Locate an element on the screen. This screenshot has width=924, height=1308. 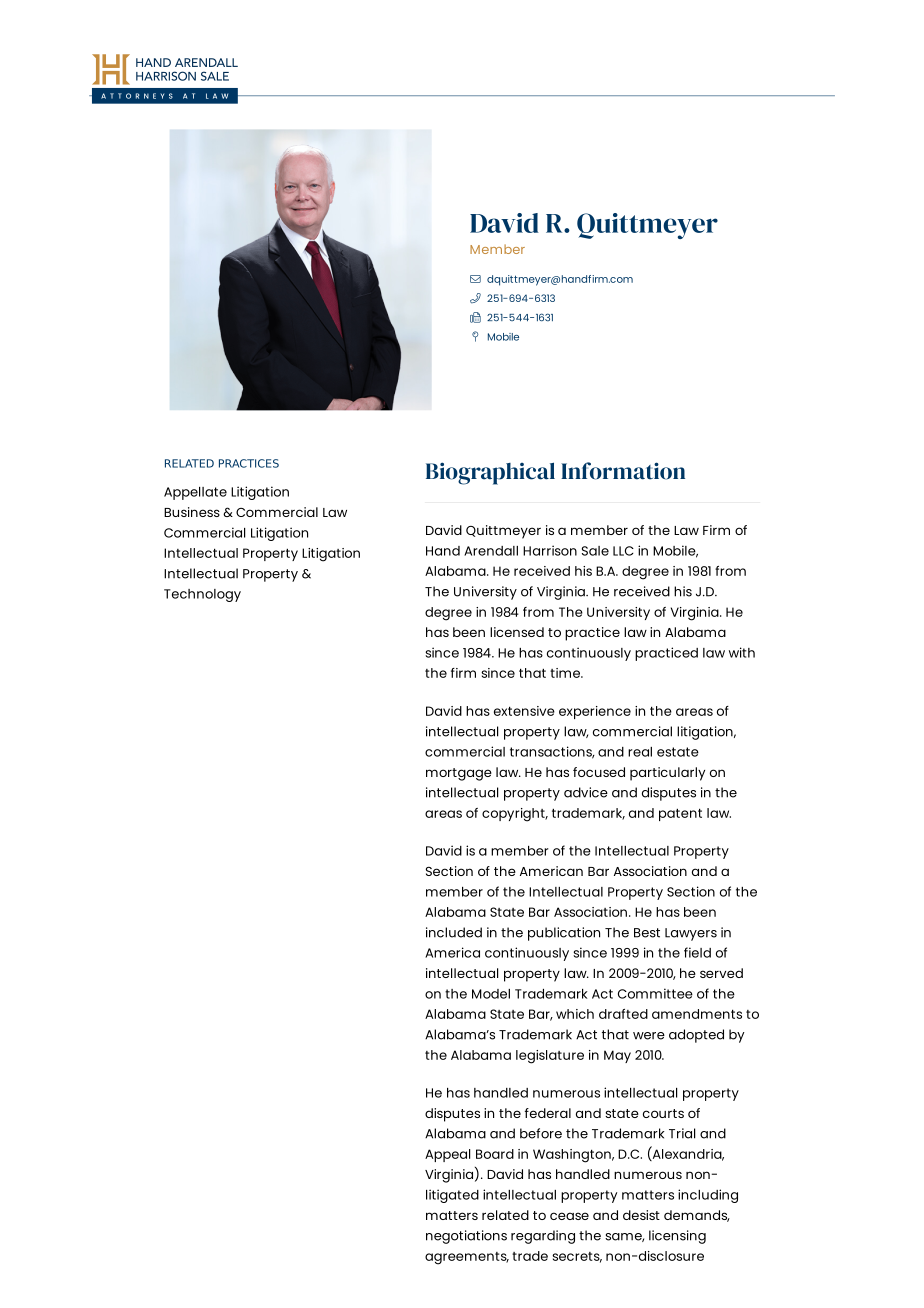
patent is located at coordinates (680, 814).
